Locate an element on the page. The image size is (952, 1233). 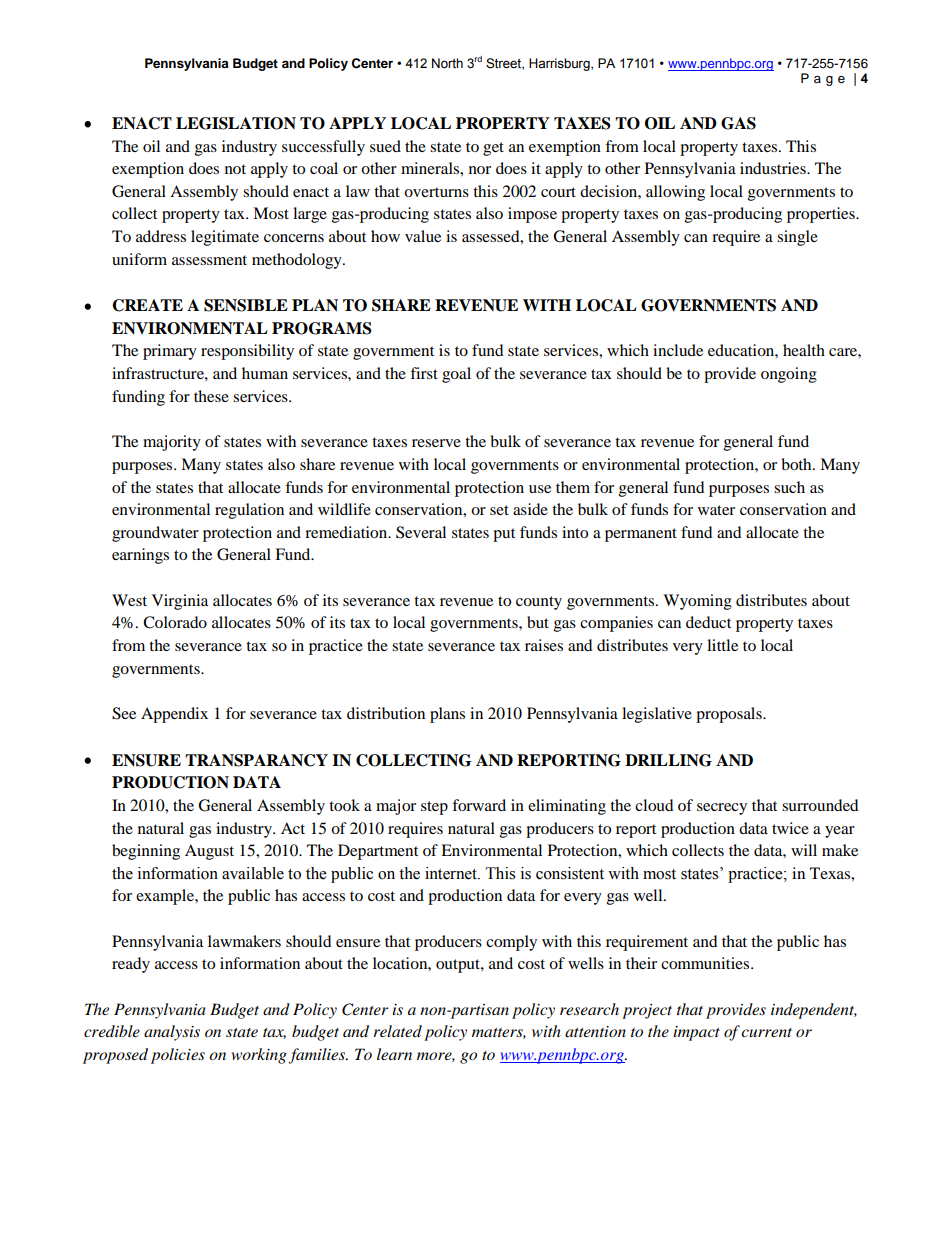
North is located at coordinates (447, 63).
